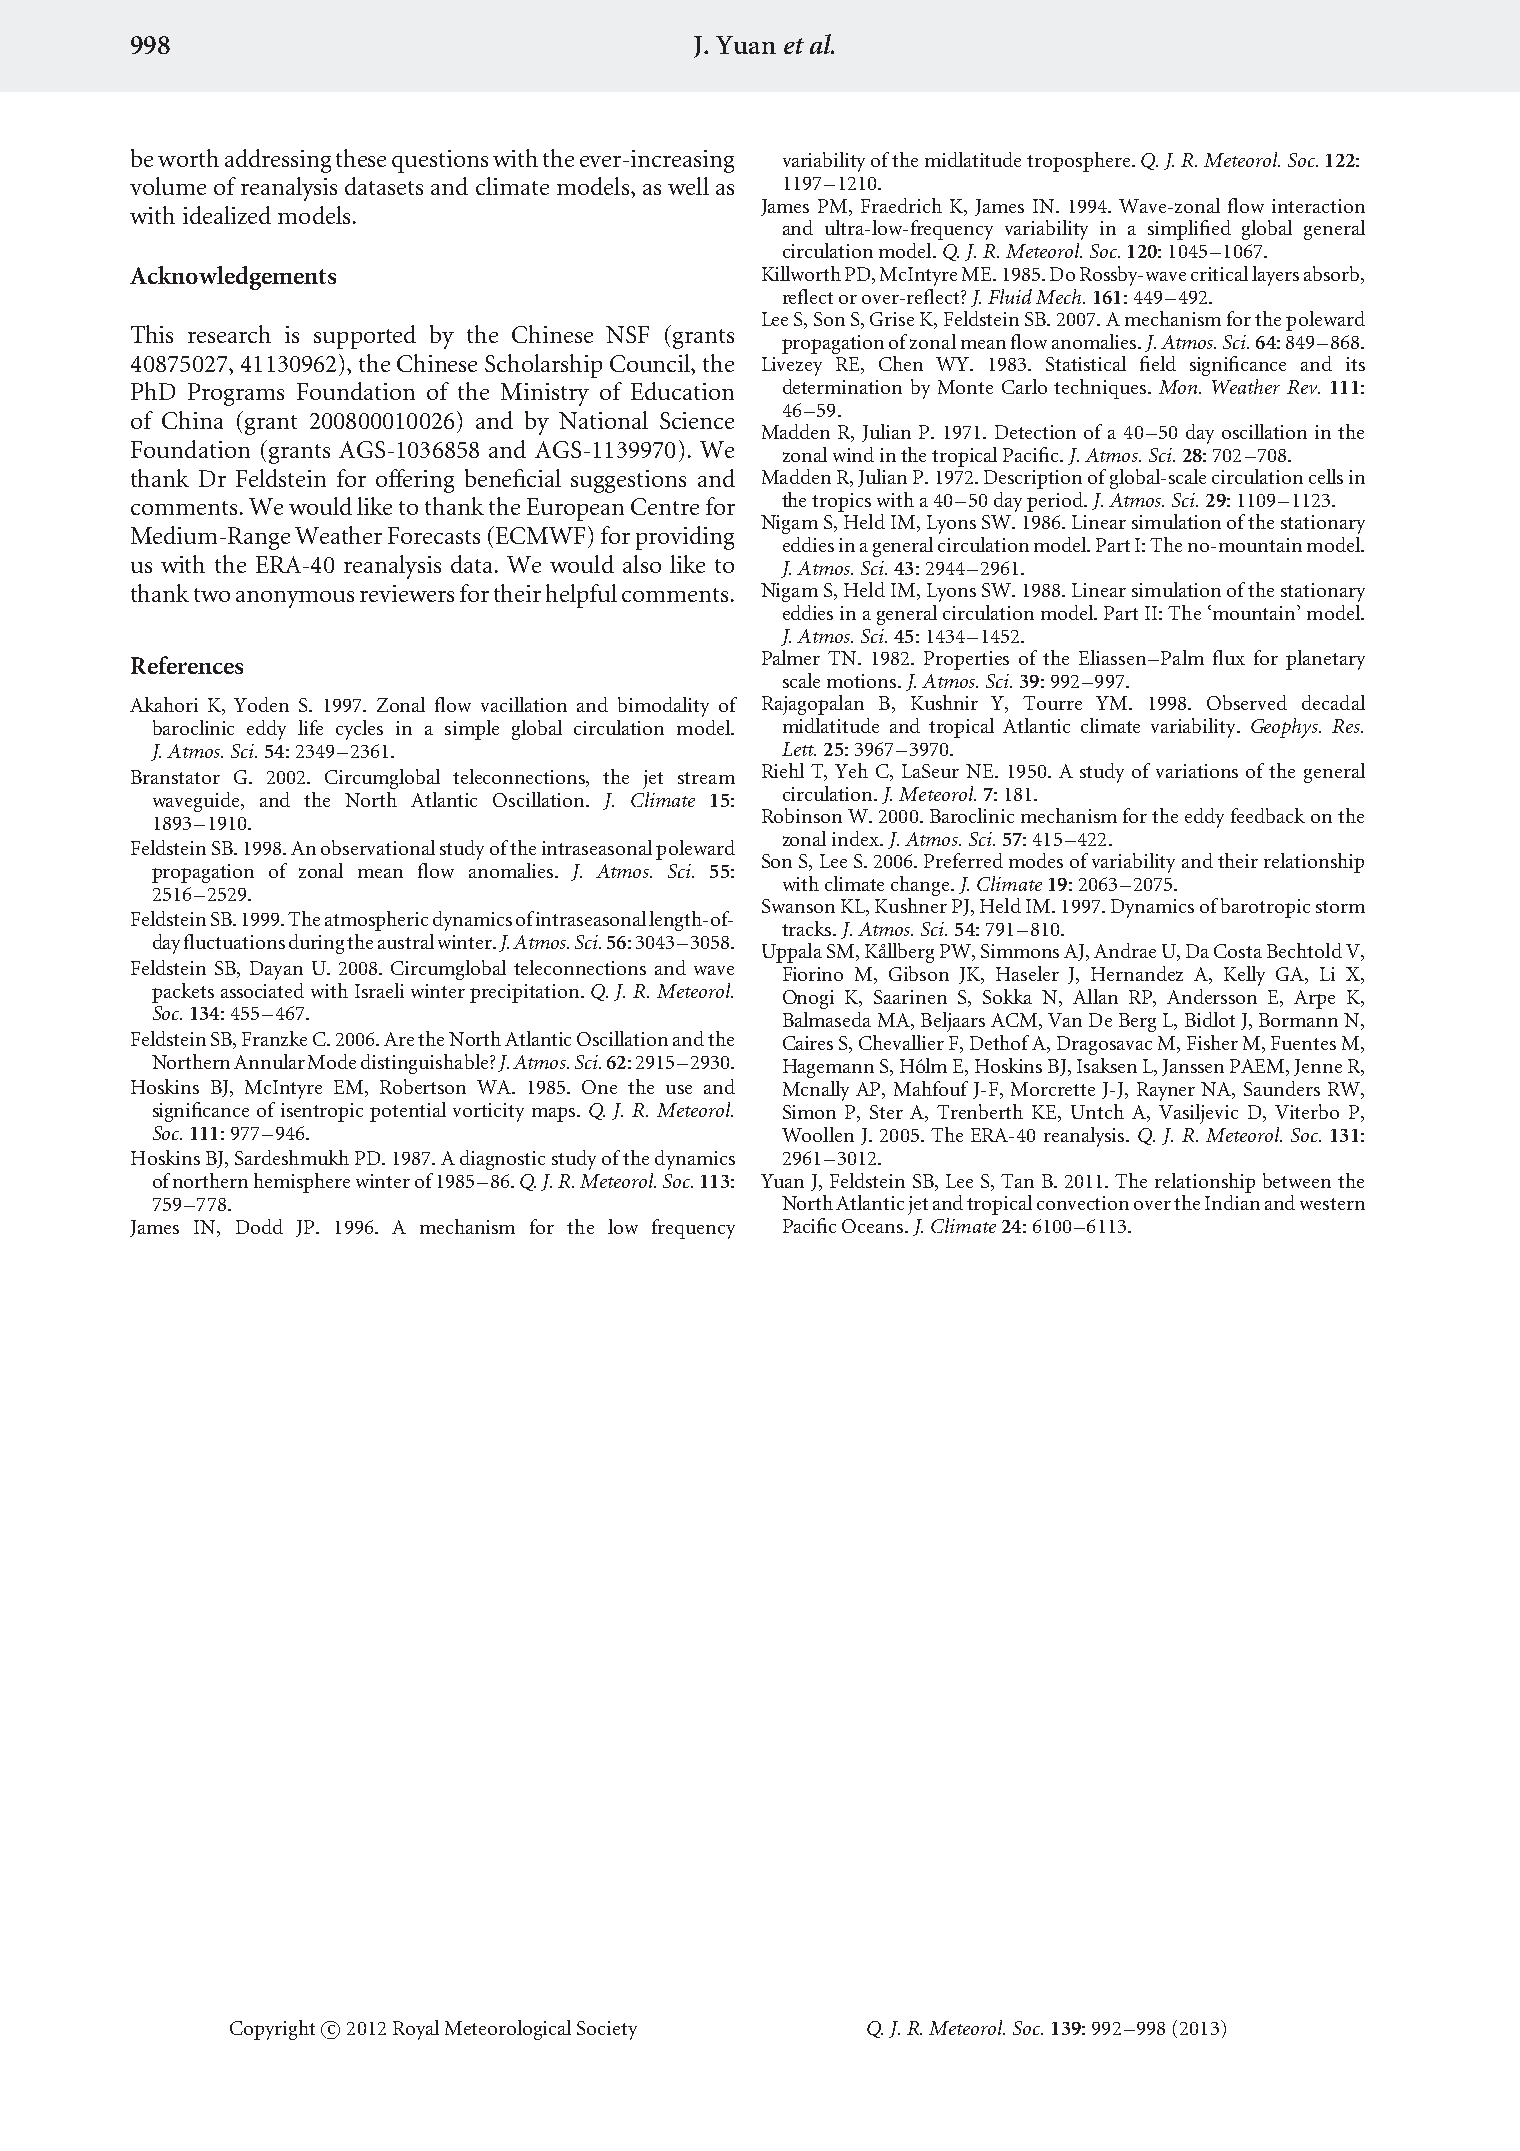  I want to click on simplified, so click(1189, 230).
